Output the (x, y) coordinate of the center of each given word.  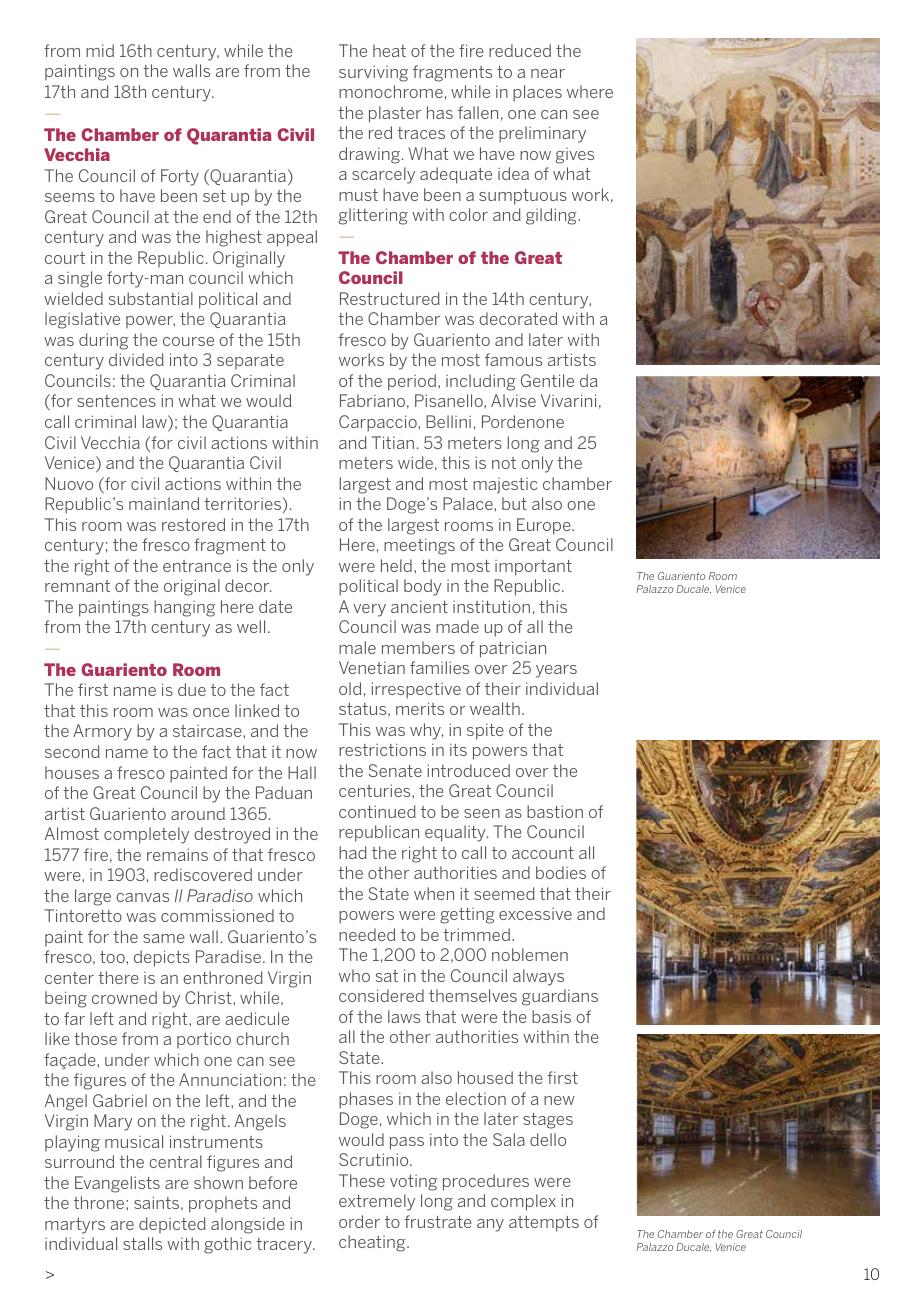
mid (100, 50)
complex (523, 1202)
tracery (285, 1246)
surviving (373, 73)
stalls (142, 1243)
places (537, 93)
